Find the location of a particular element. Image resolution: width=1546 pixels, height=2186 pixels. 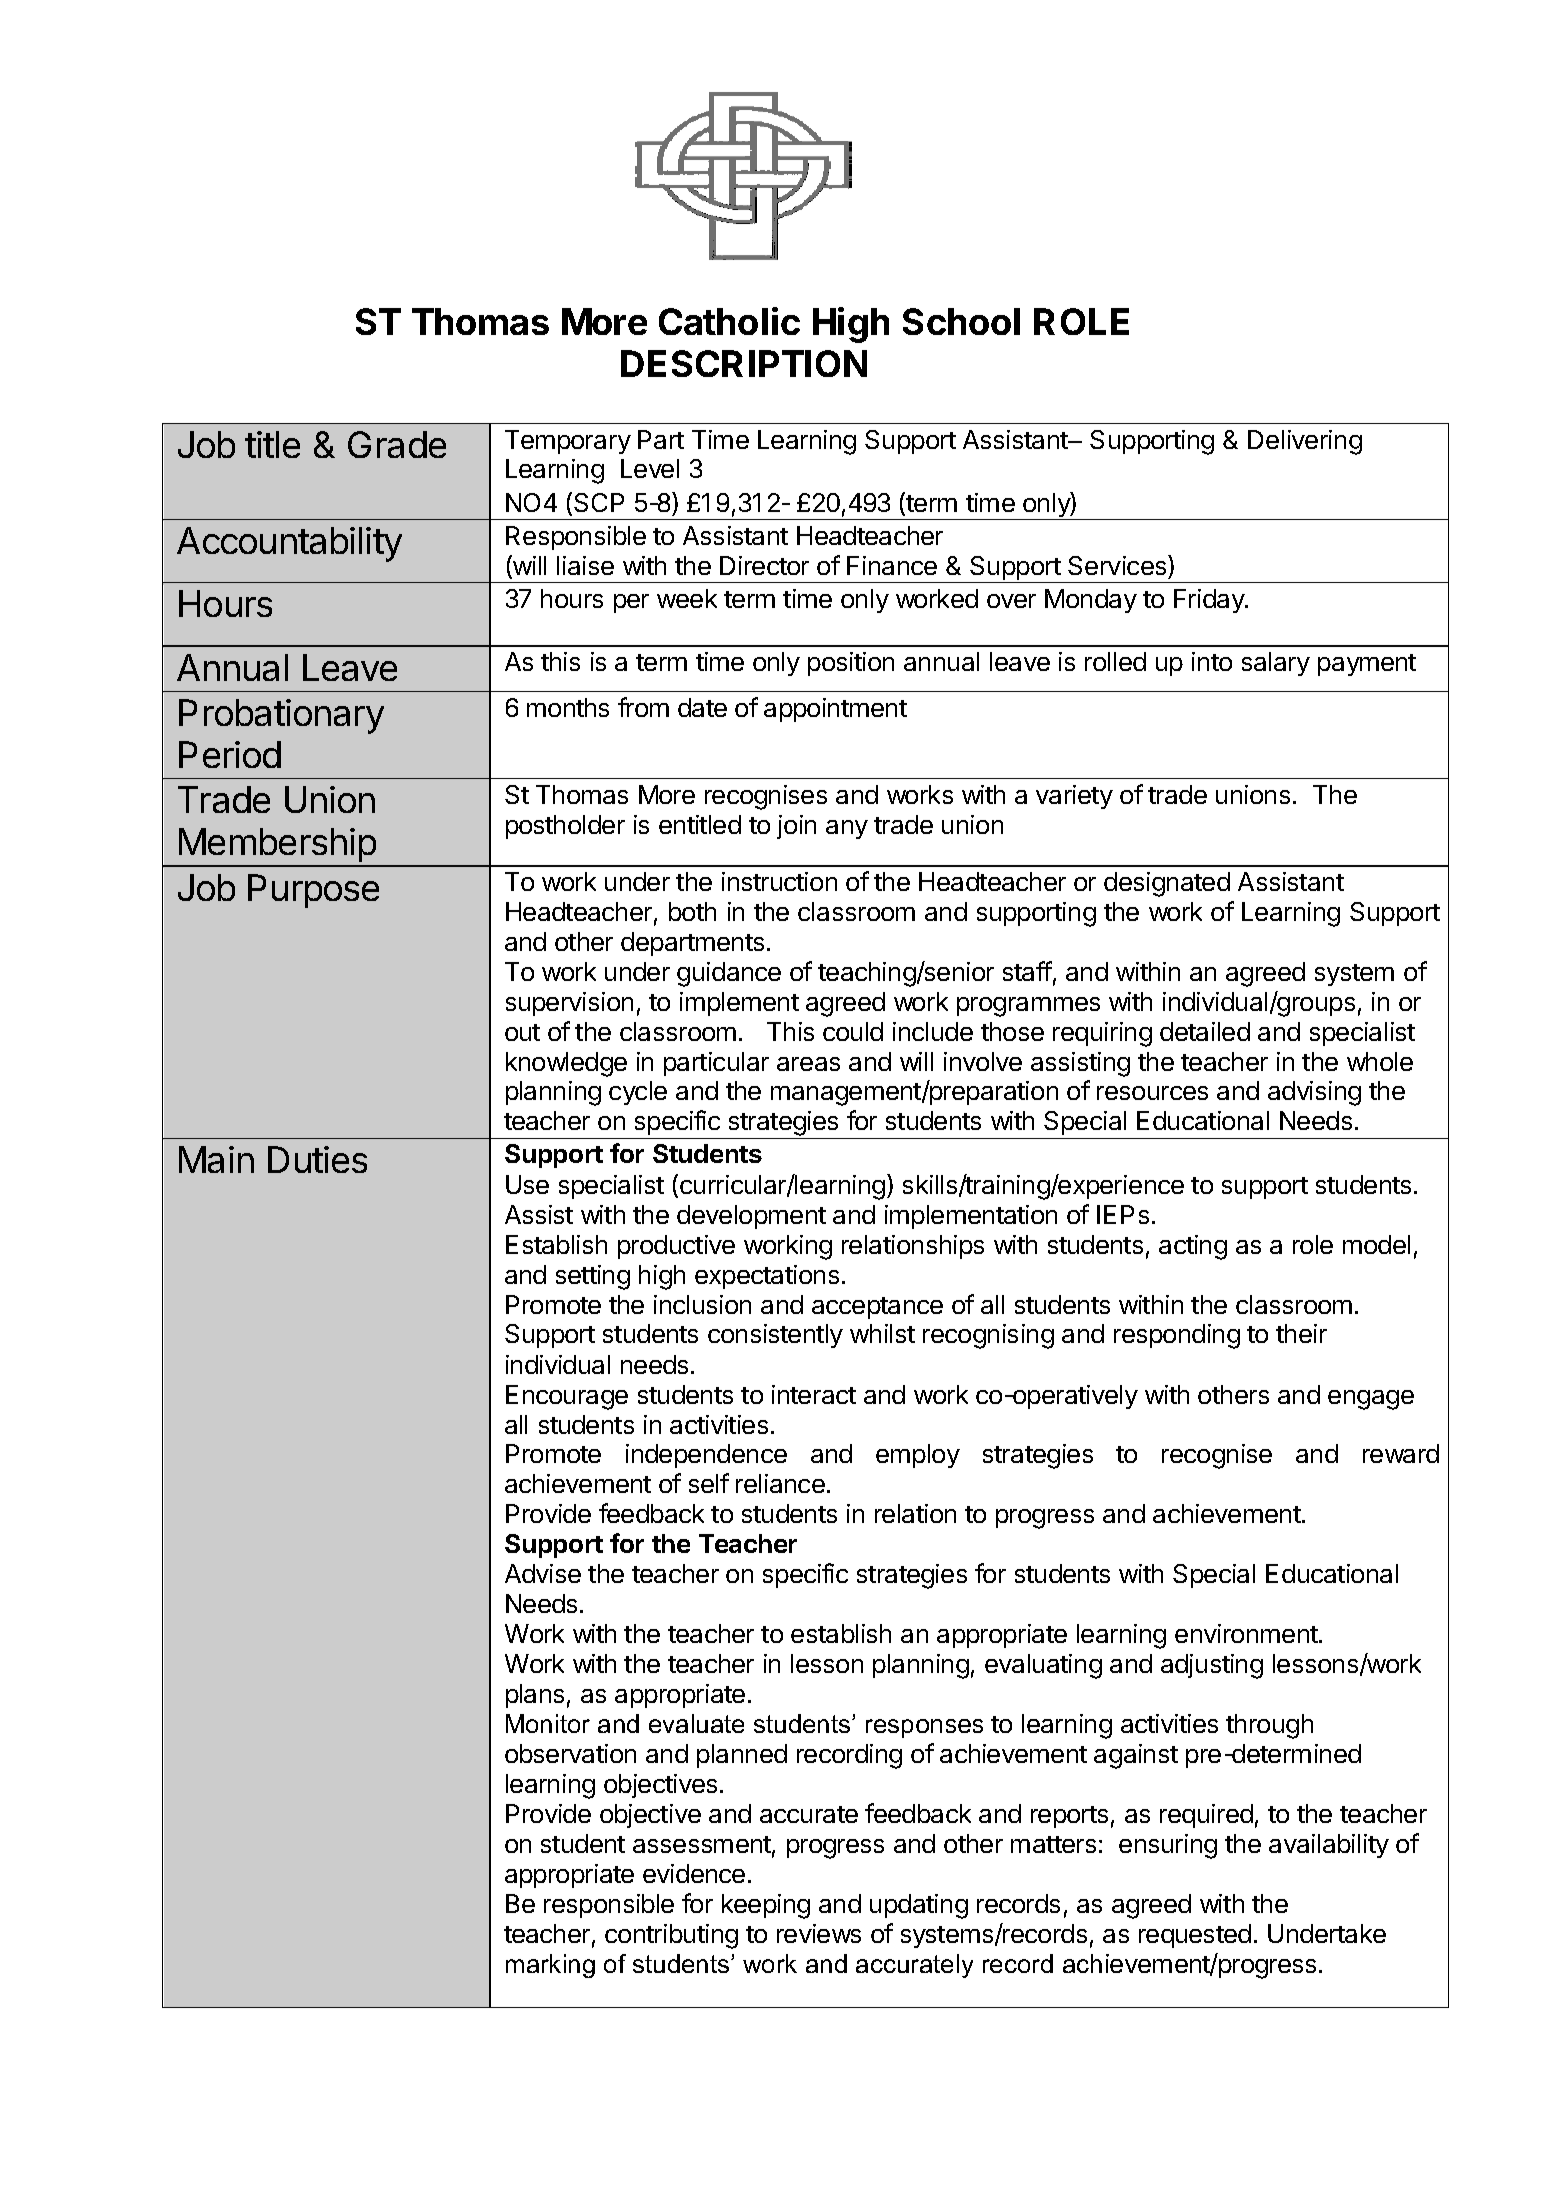

instruction is located at coordinates (779, 881).
